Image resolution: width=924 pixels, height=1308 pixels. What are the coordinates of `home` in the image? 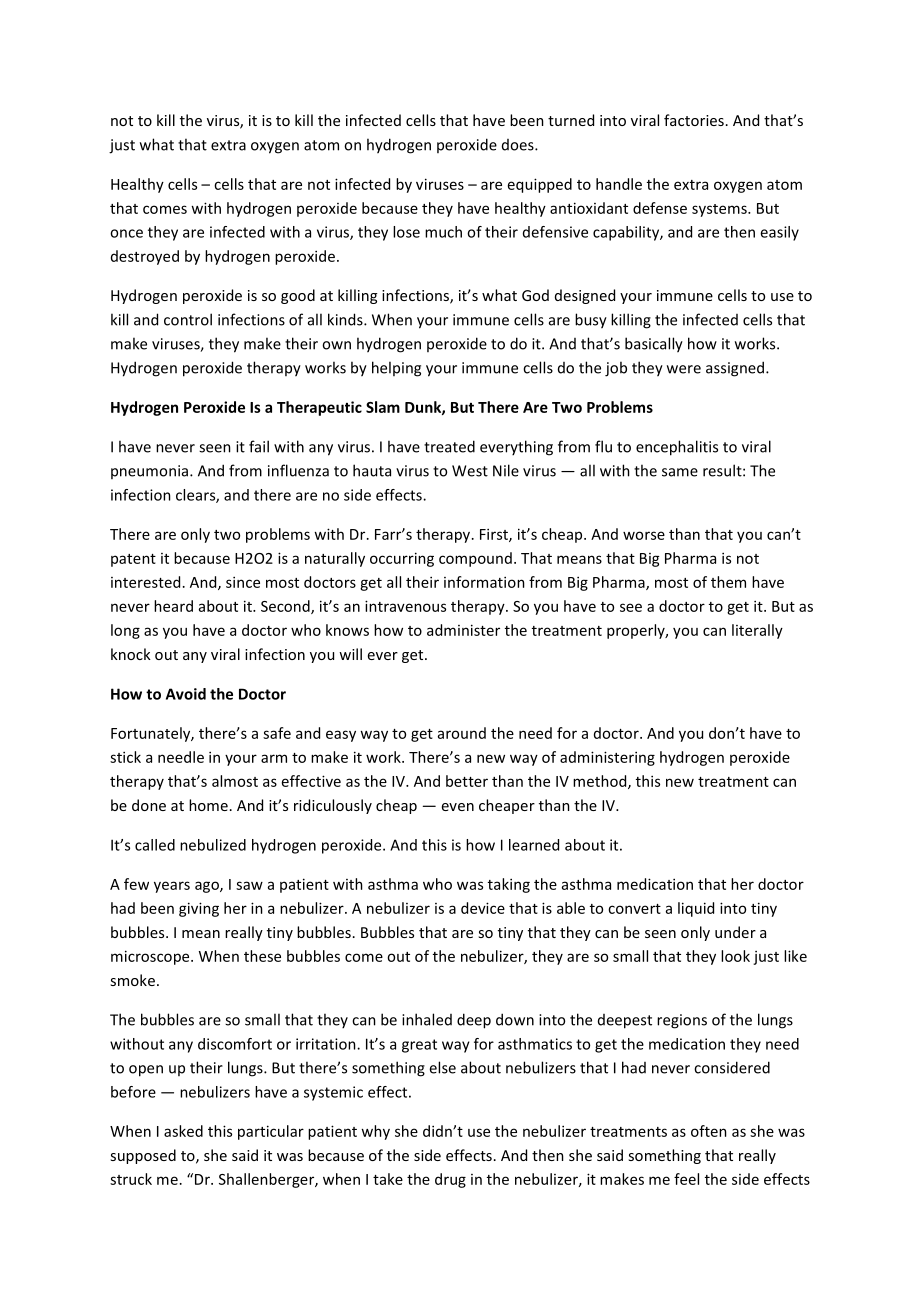 It's located at (208, 805).
